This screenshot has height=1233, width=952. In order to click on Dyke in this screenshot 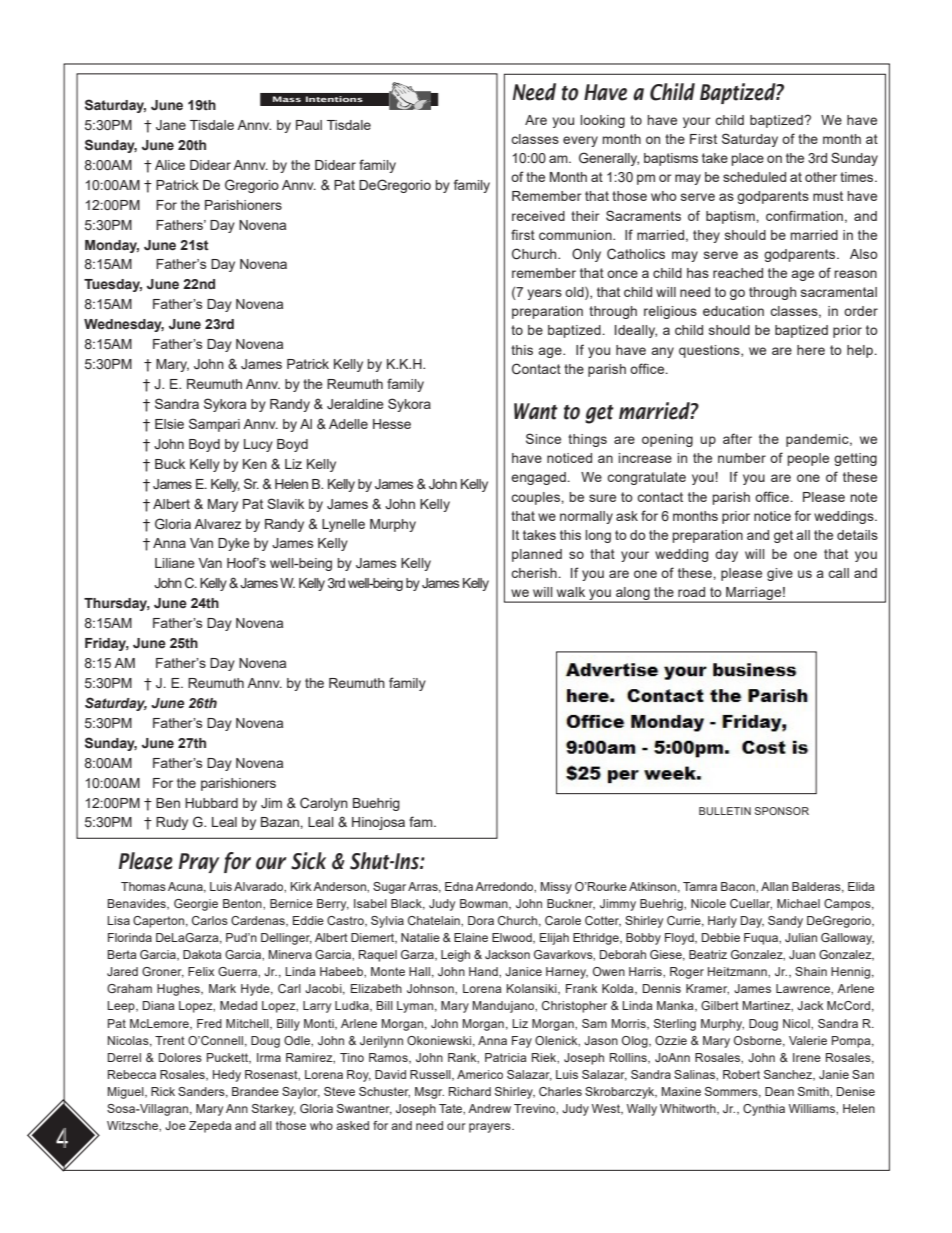, I will do `click(234, 544)`.
